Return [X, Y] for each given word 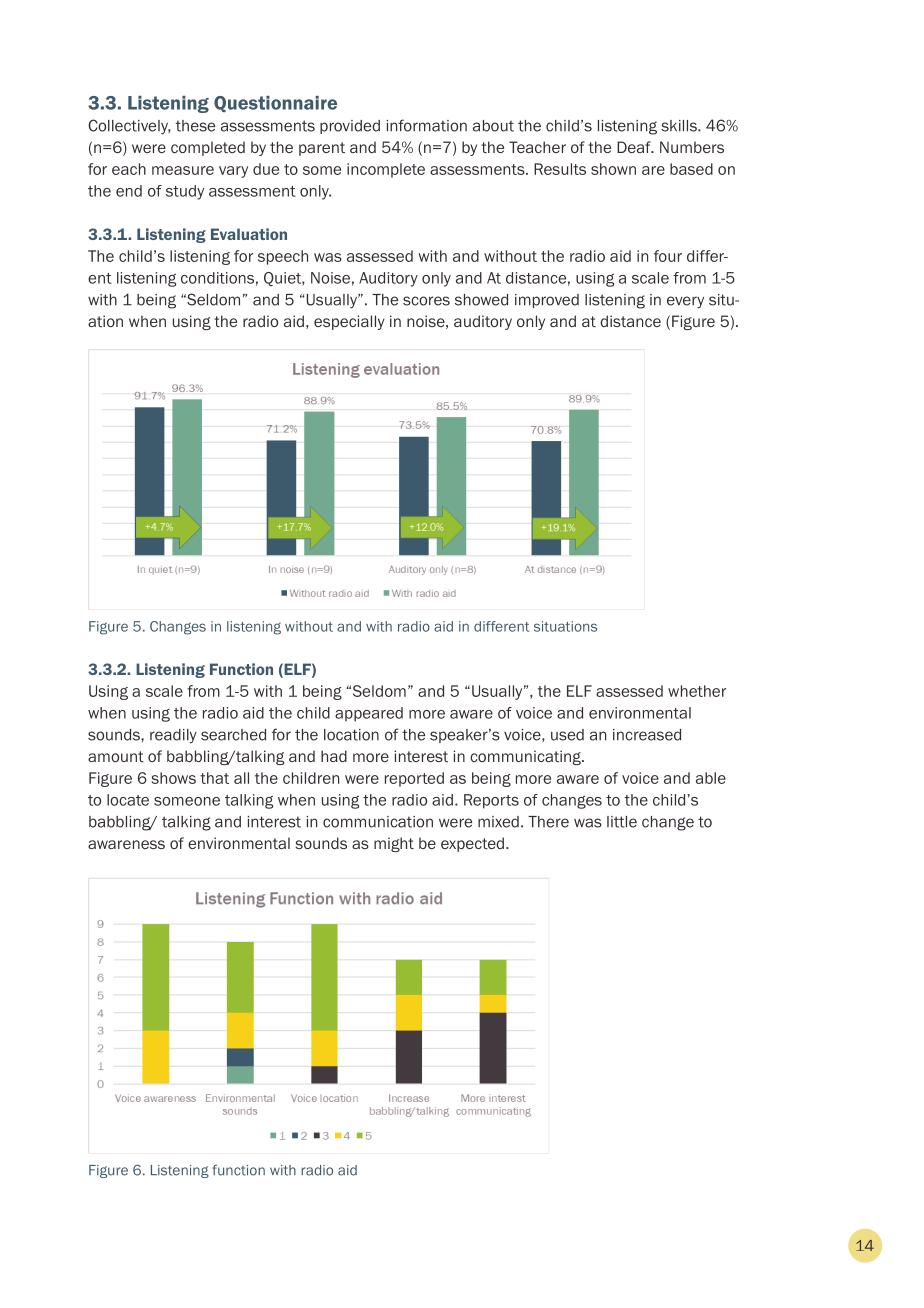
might [394, 844]
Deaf [635, 147]
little [622, 822]
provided [350, 127]
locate [128, 800]
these [195, 126]
